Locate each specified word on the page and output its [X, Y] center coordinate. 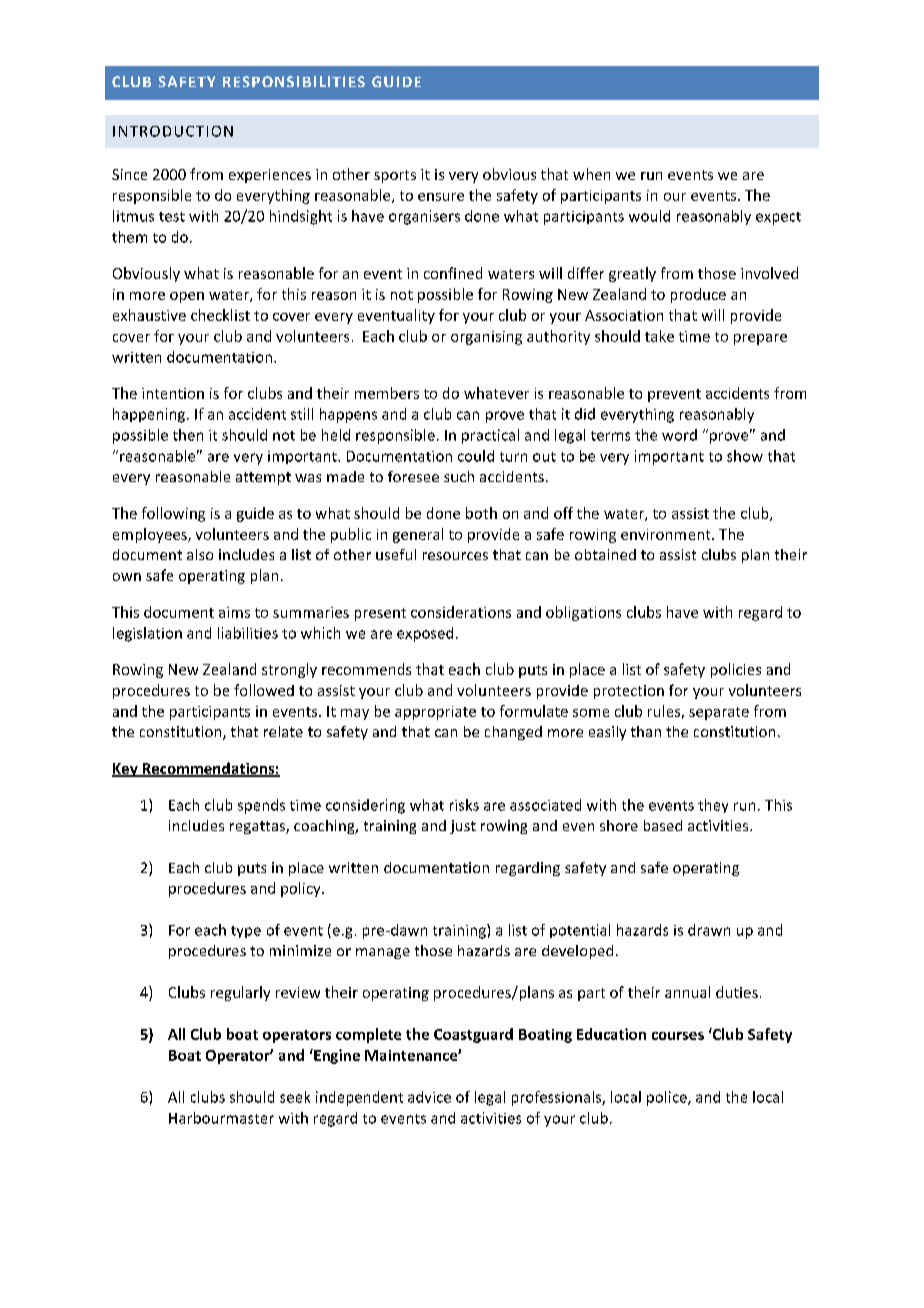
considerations [461, 612]
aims [234, 612]
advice [429, 1097]
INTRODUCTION [173, 131]
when [591, 174]
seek [295, 1097]
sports [395, 176]
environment [667, 534]
